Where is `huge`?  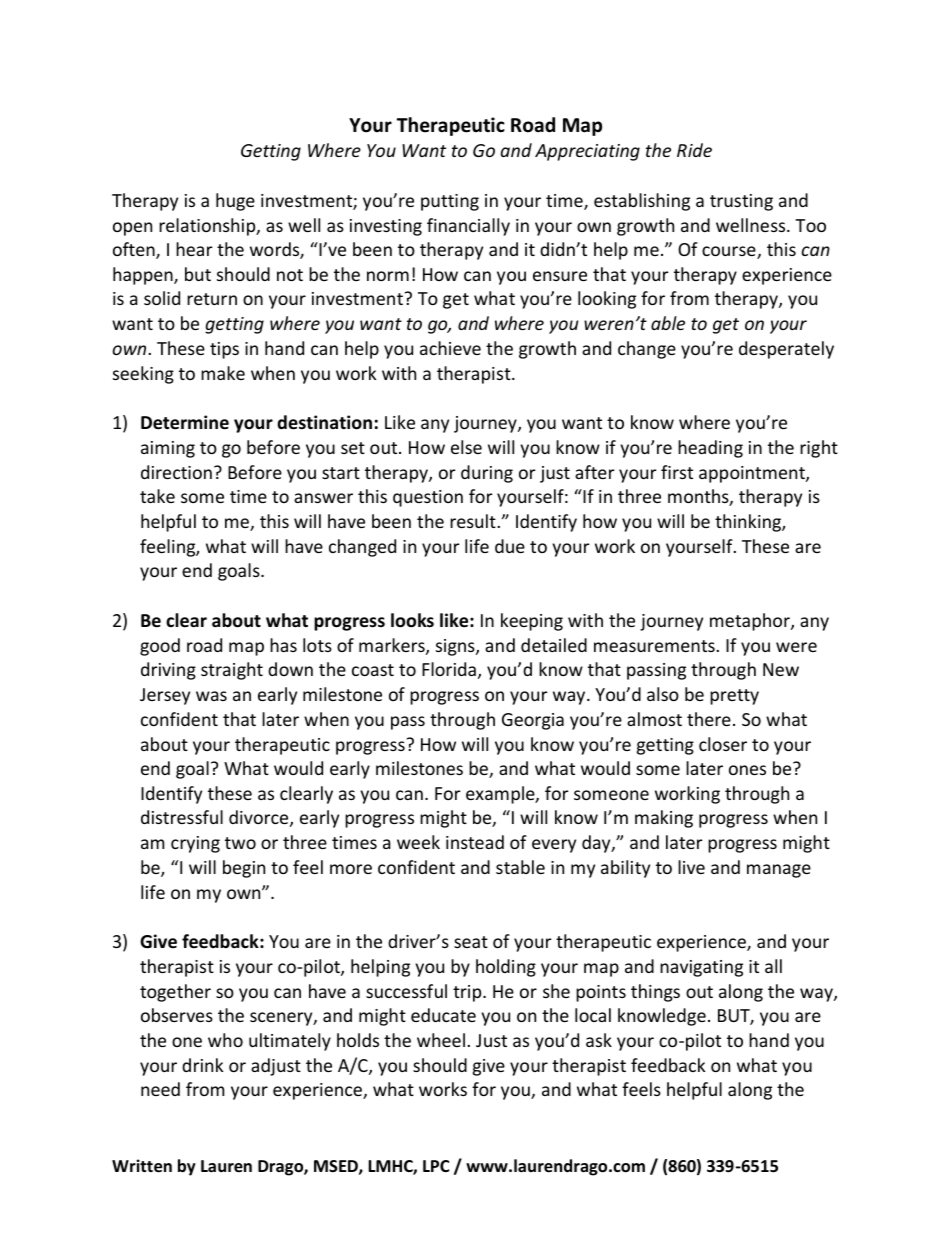
huge is located at coordinates (235, 202).
